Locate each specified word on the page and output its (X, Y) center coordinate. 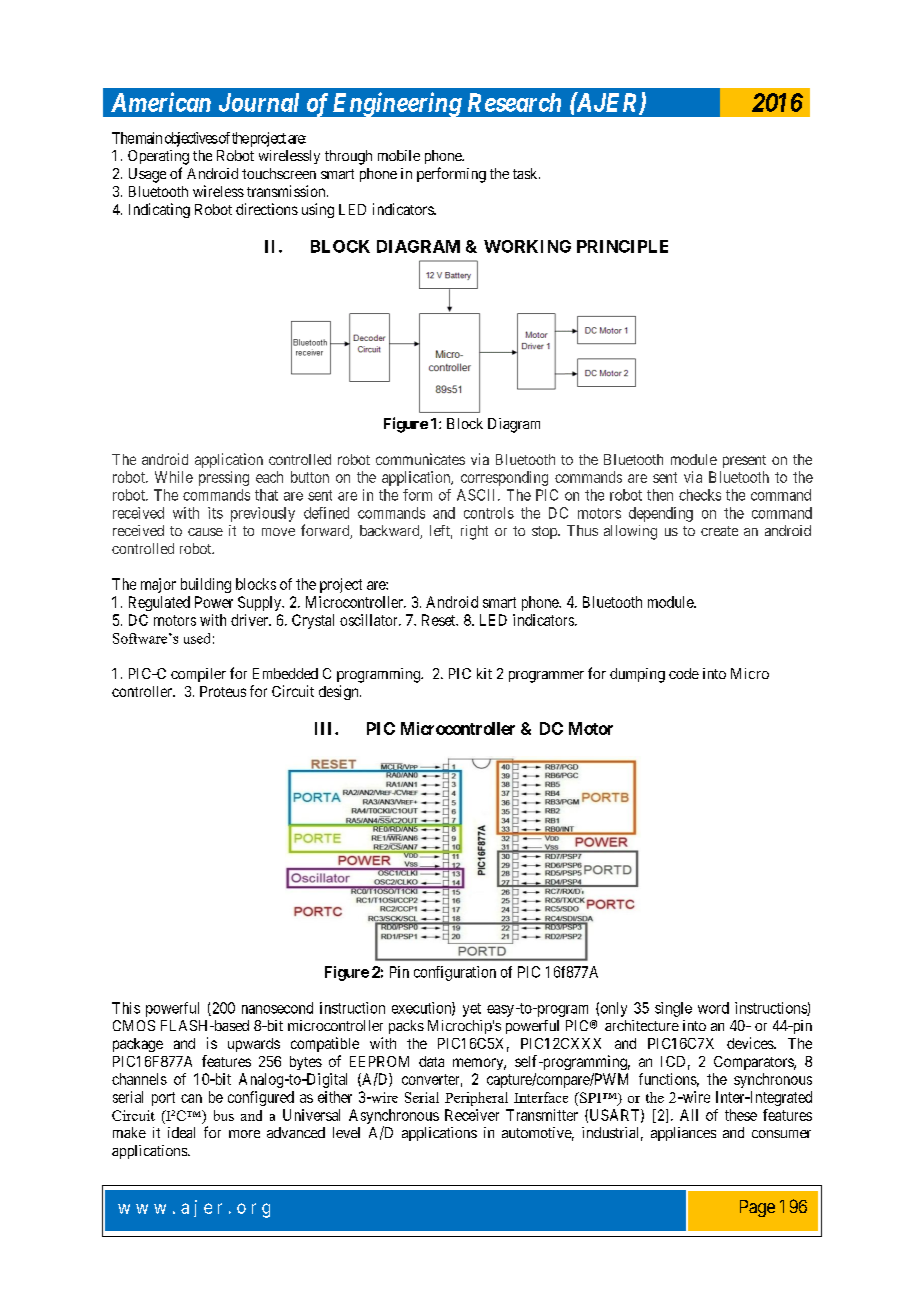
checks (700, 495)
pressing (224, 478)
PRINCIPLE (622, 246)
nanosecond (277, 1008)
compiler (198, 675)
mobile (399, 155)
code (684, 673)
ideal (181, 1132)
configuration (455, 973)
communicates (420, 459)
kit (484, 673)
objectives (191, 139)
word (713, 1008)
